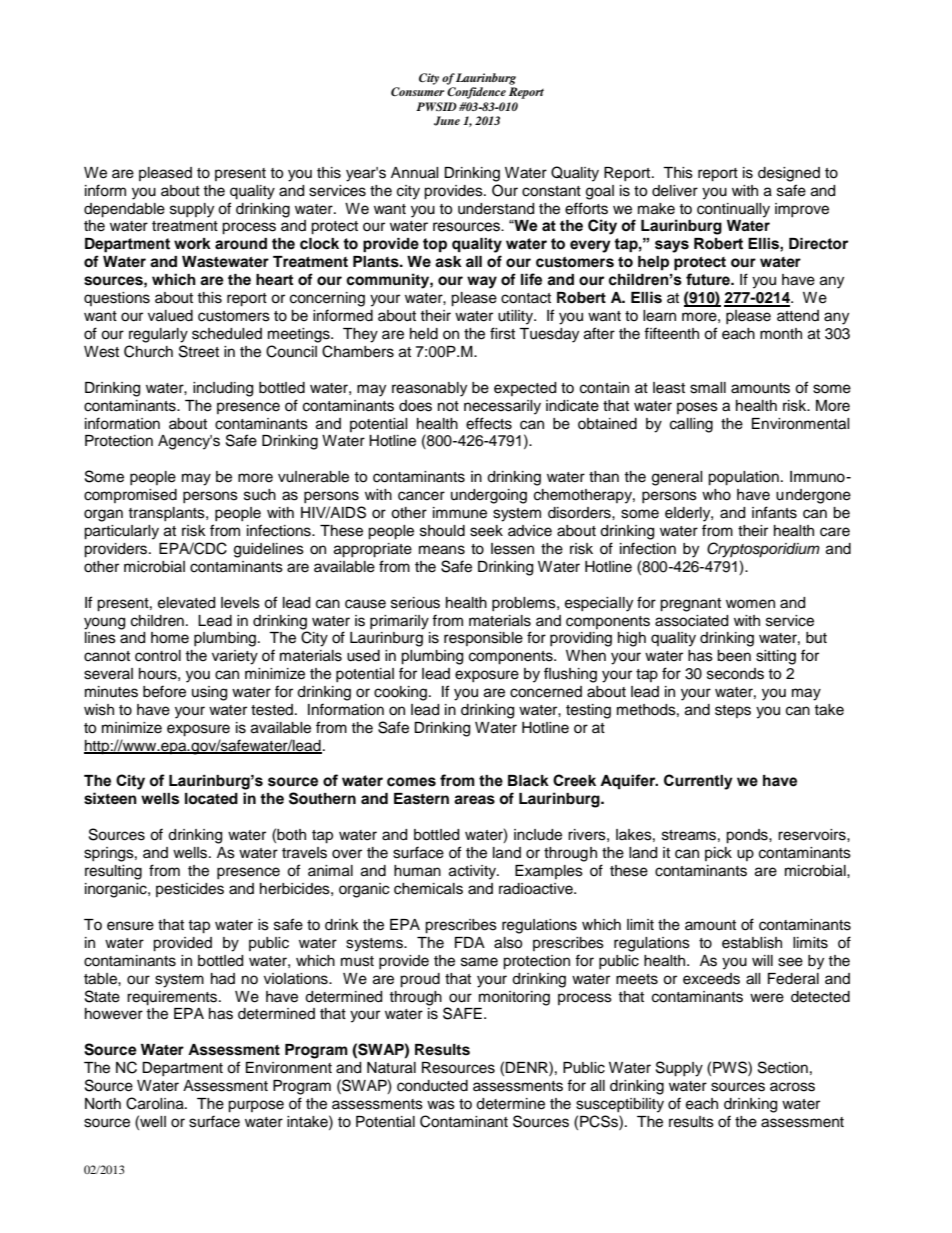 Image resolution: width=952 pixels, height=1233 pixels. I want to click on June, so click(447, 121).
